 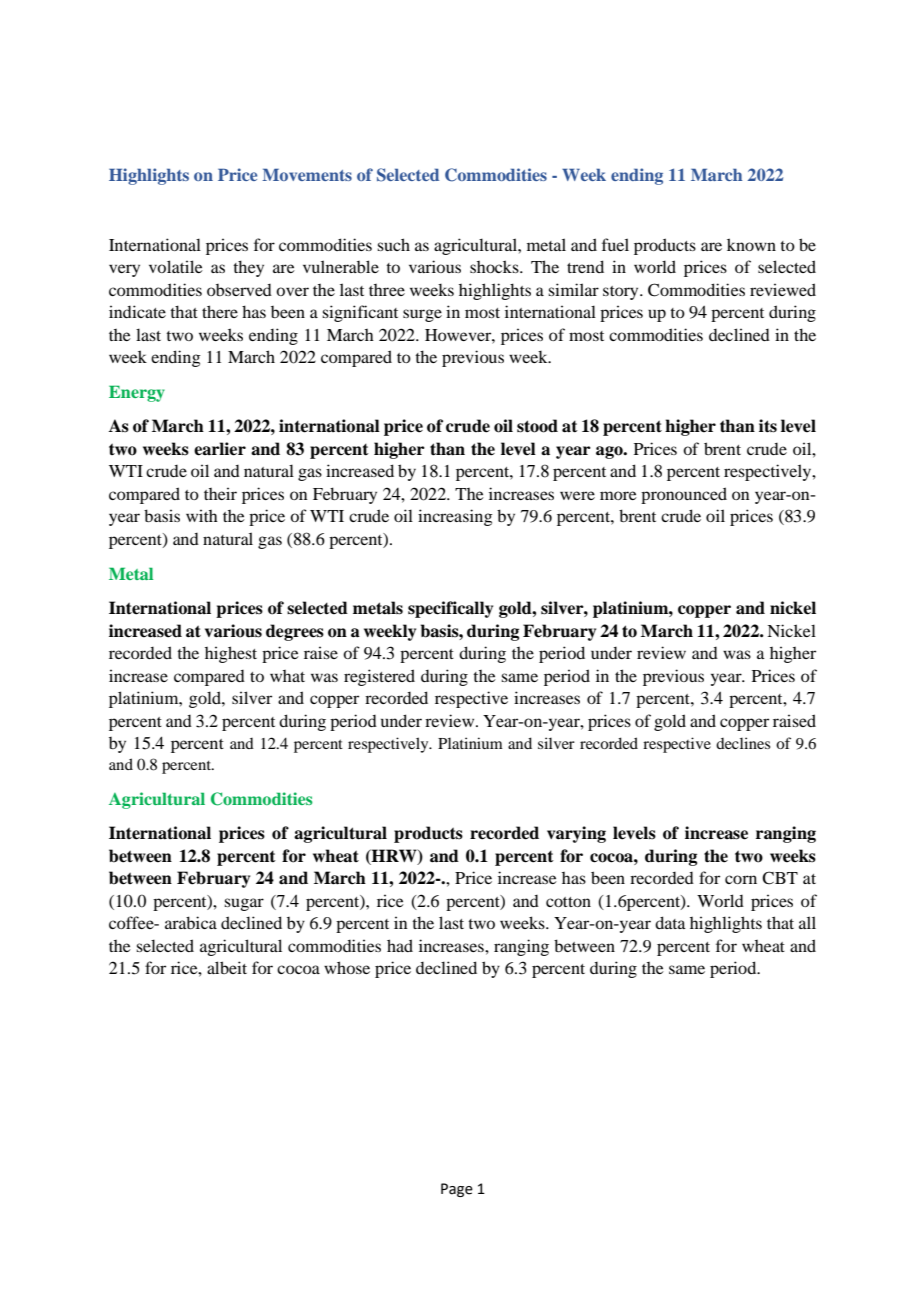 I want to click on such, so click(x=393, y=244).
